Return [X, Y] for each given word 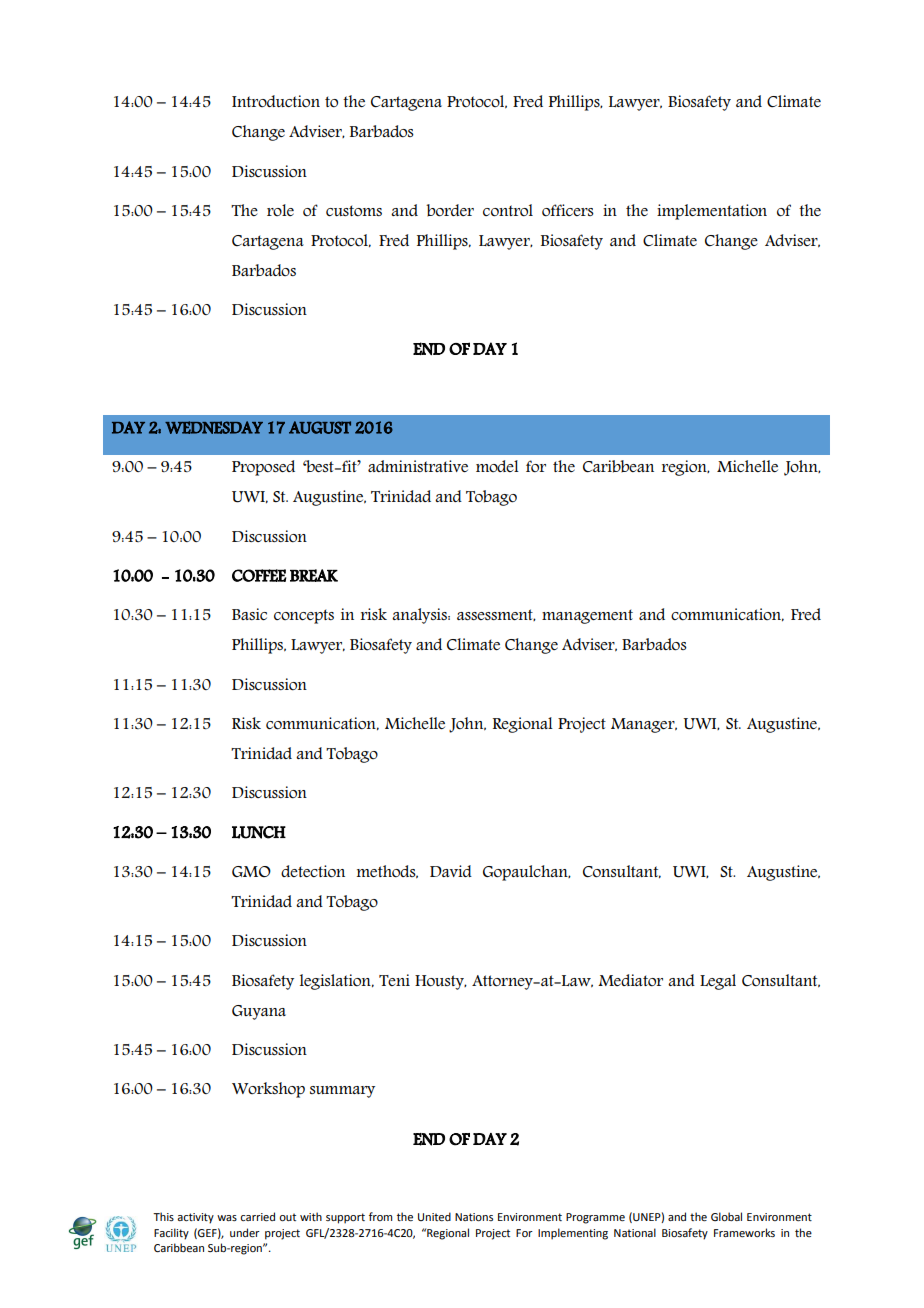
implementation [712, 212]
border [450, 210]
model [497, 466]
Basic [249, 614]
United [434, 1216]
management [587, 616]
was [227, 1218]
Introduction [276, 101]
